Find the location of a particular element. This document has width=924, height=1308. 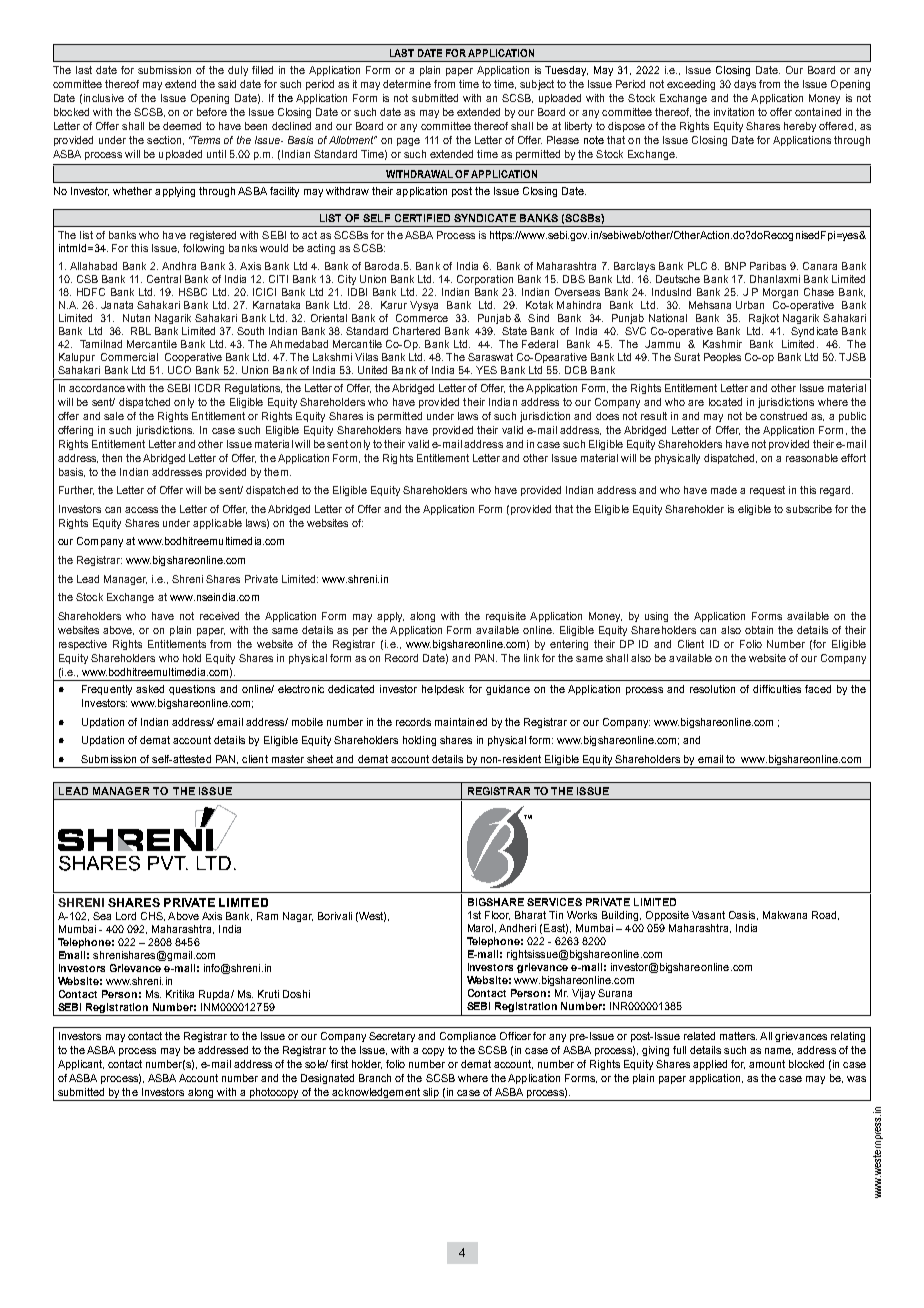

slip is located at coordinates (431, 1094).
